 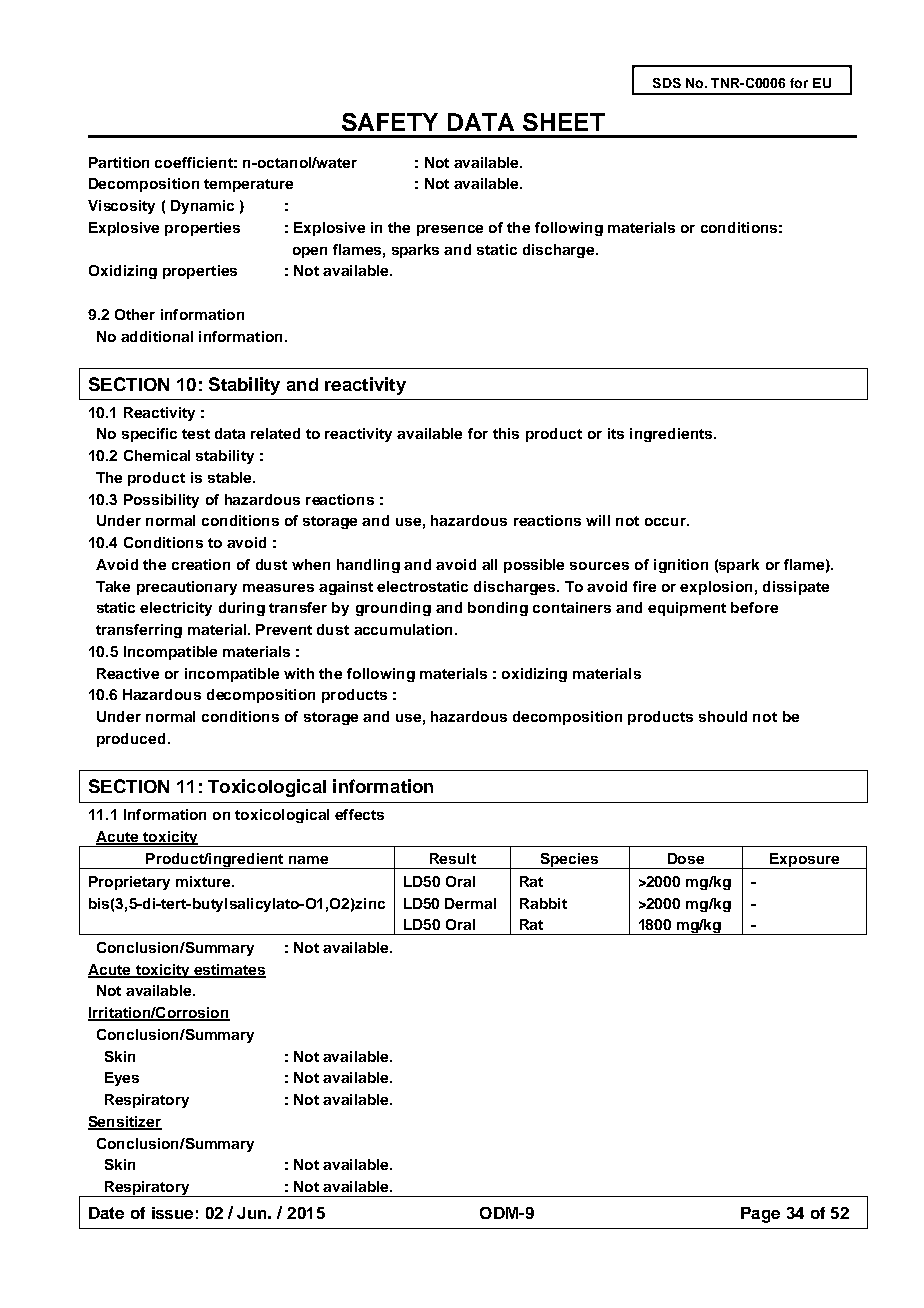 What do you see at coordinates (119, 162) in the page?
I see `Partition` at bounding box center [119, 162].
